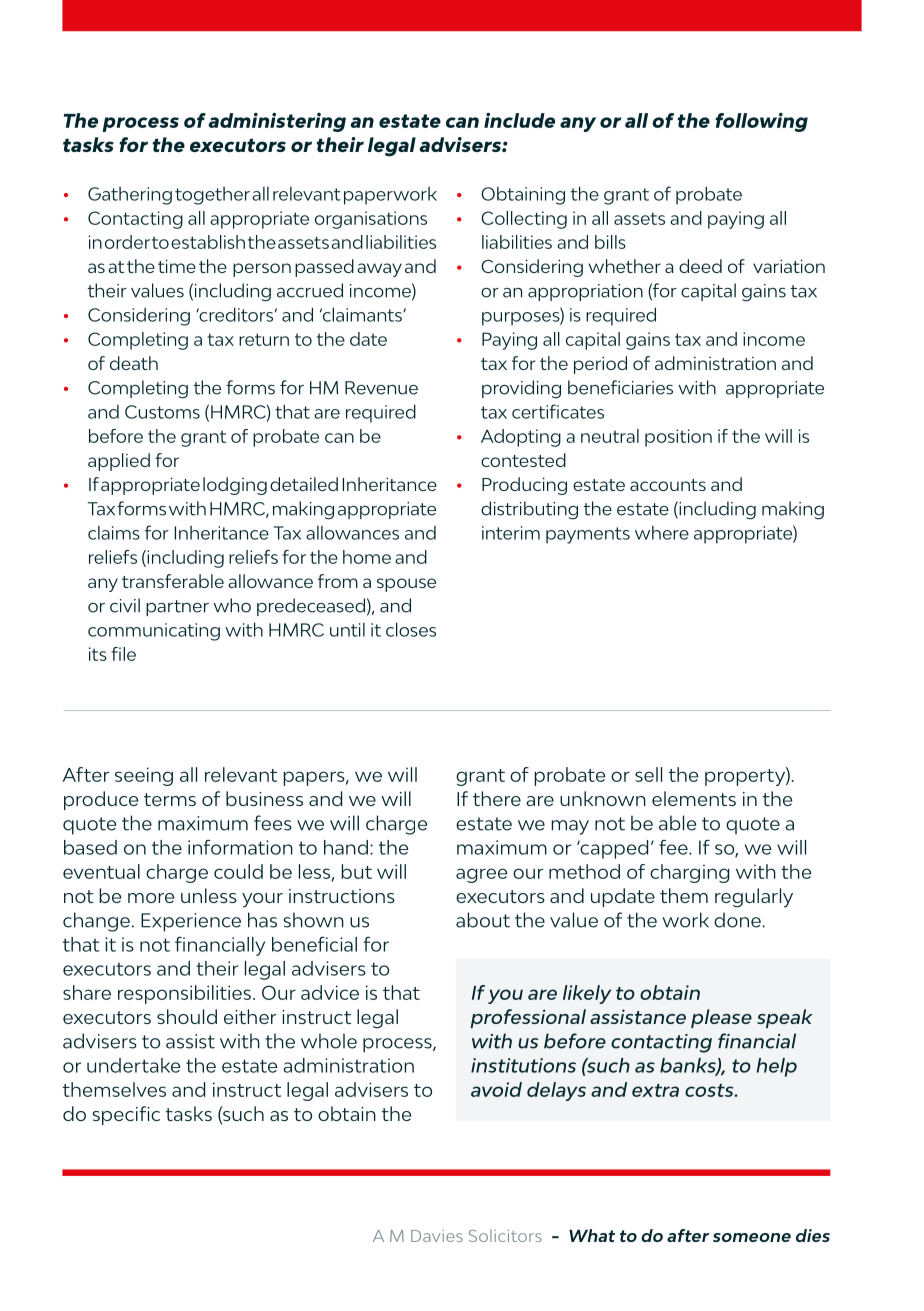 The width and height of the screenshot is (924, 1311). Describe the element at coordinates (761, 122) in the screenshot. I see `following` at that location.
